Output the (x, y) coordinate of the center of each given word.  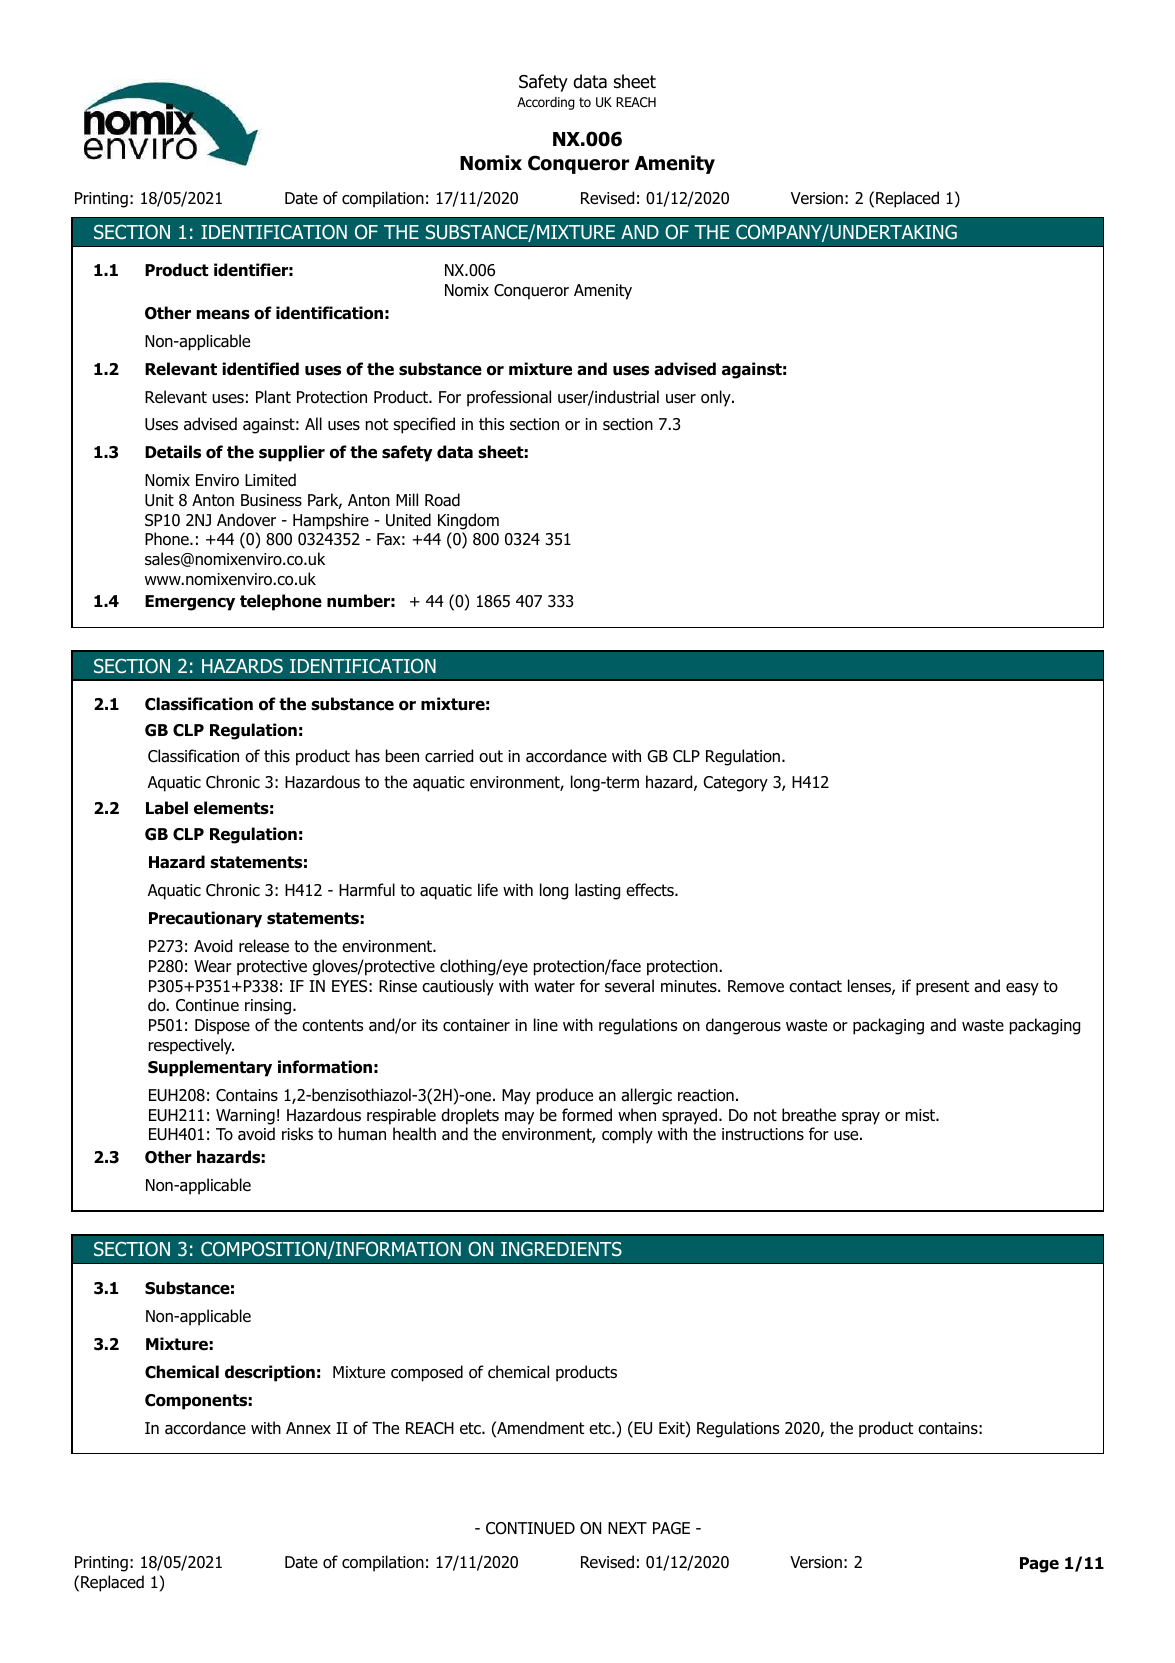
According (546, 103)
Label (167, 808)
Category (735, 784)
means (223, 314)
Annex (308, 1428)
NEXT (627, 1528)
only (716, 398)
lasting (597, 891)
